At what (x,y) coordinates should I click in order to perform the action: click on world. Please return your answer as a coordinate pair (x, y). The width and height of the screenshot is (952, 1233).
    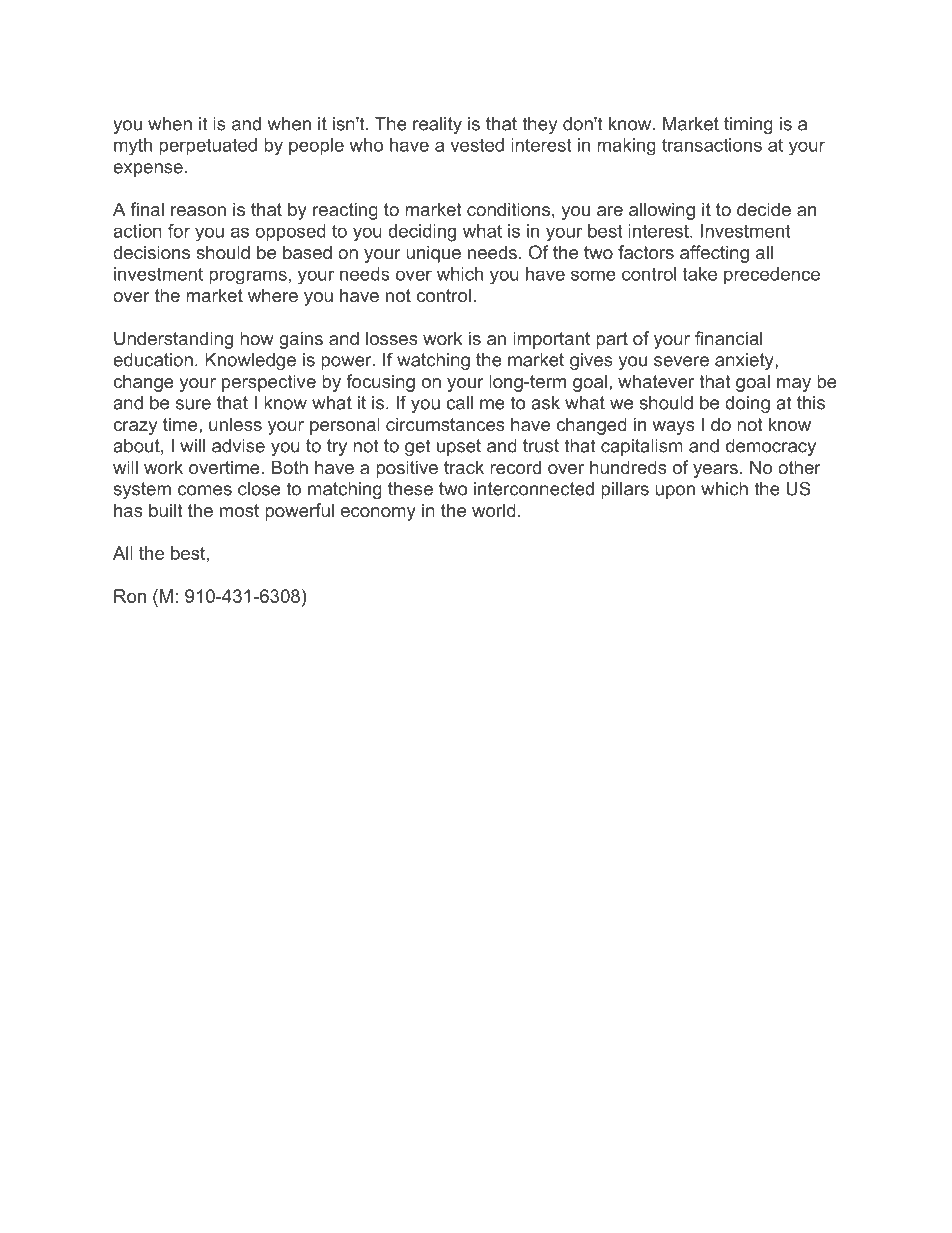
    Looking at the image, I should click on (494, 510).
